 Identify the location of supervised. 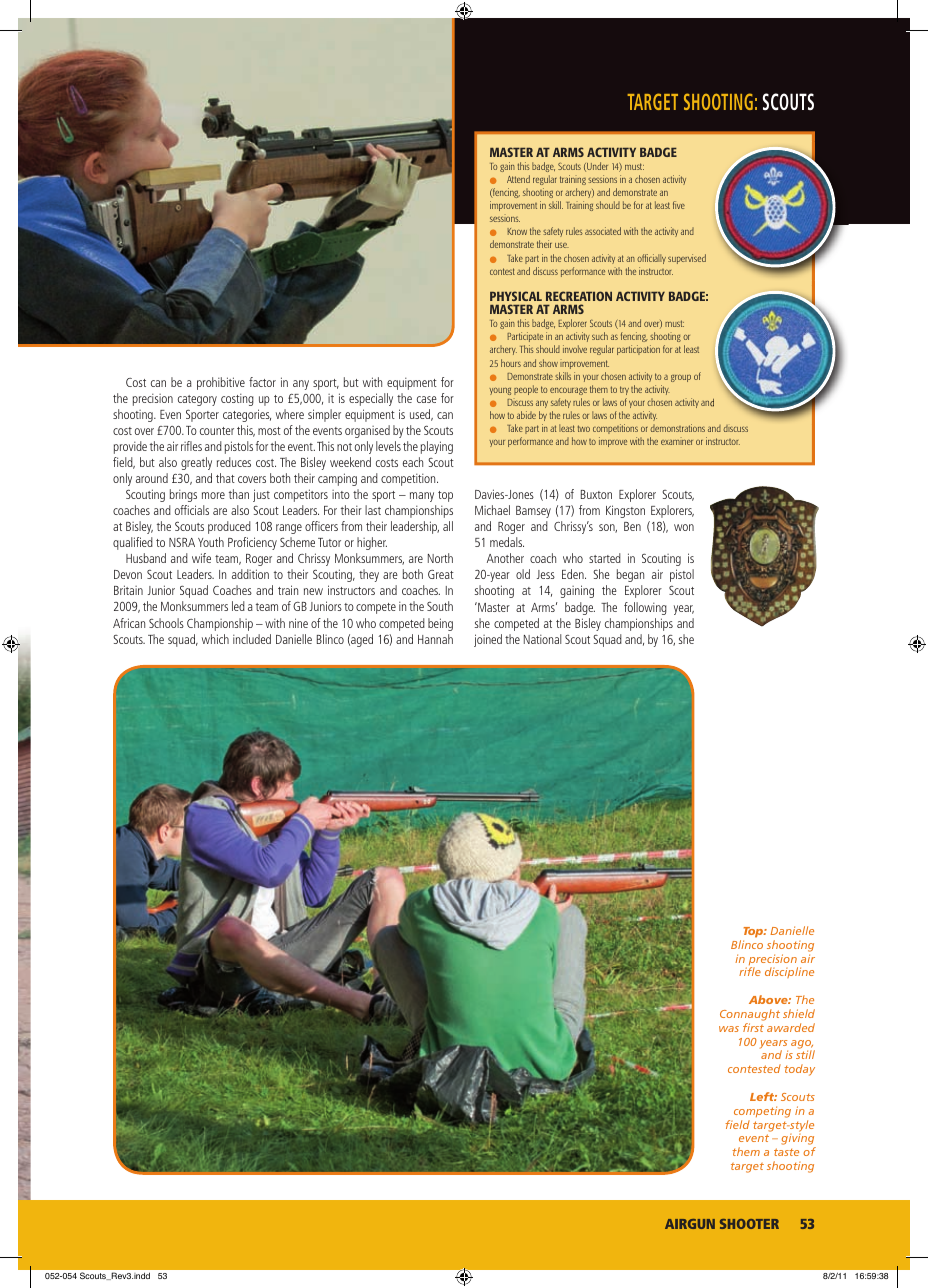
(687, 259).
